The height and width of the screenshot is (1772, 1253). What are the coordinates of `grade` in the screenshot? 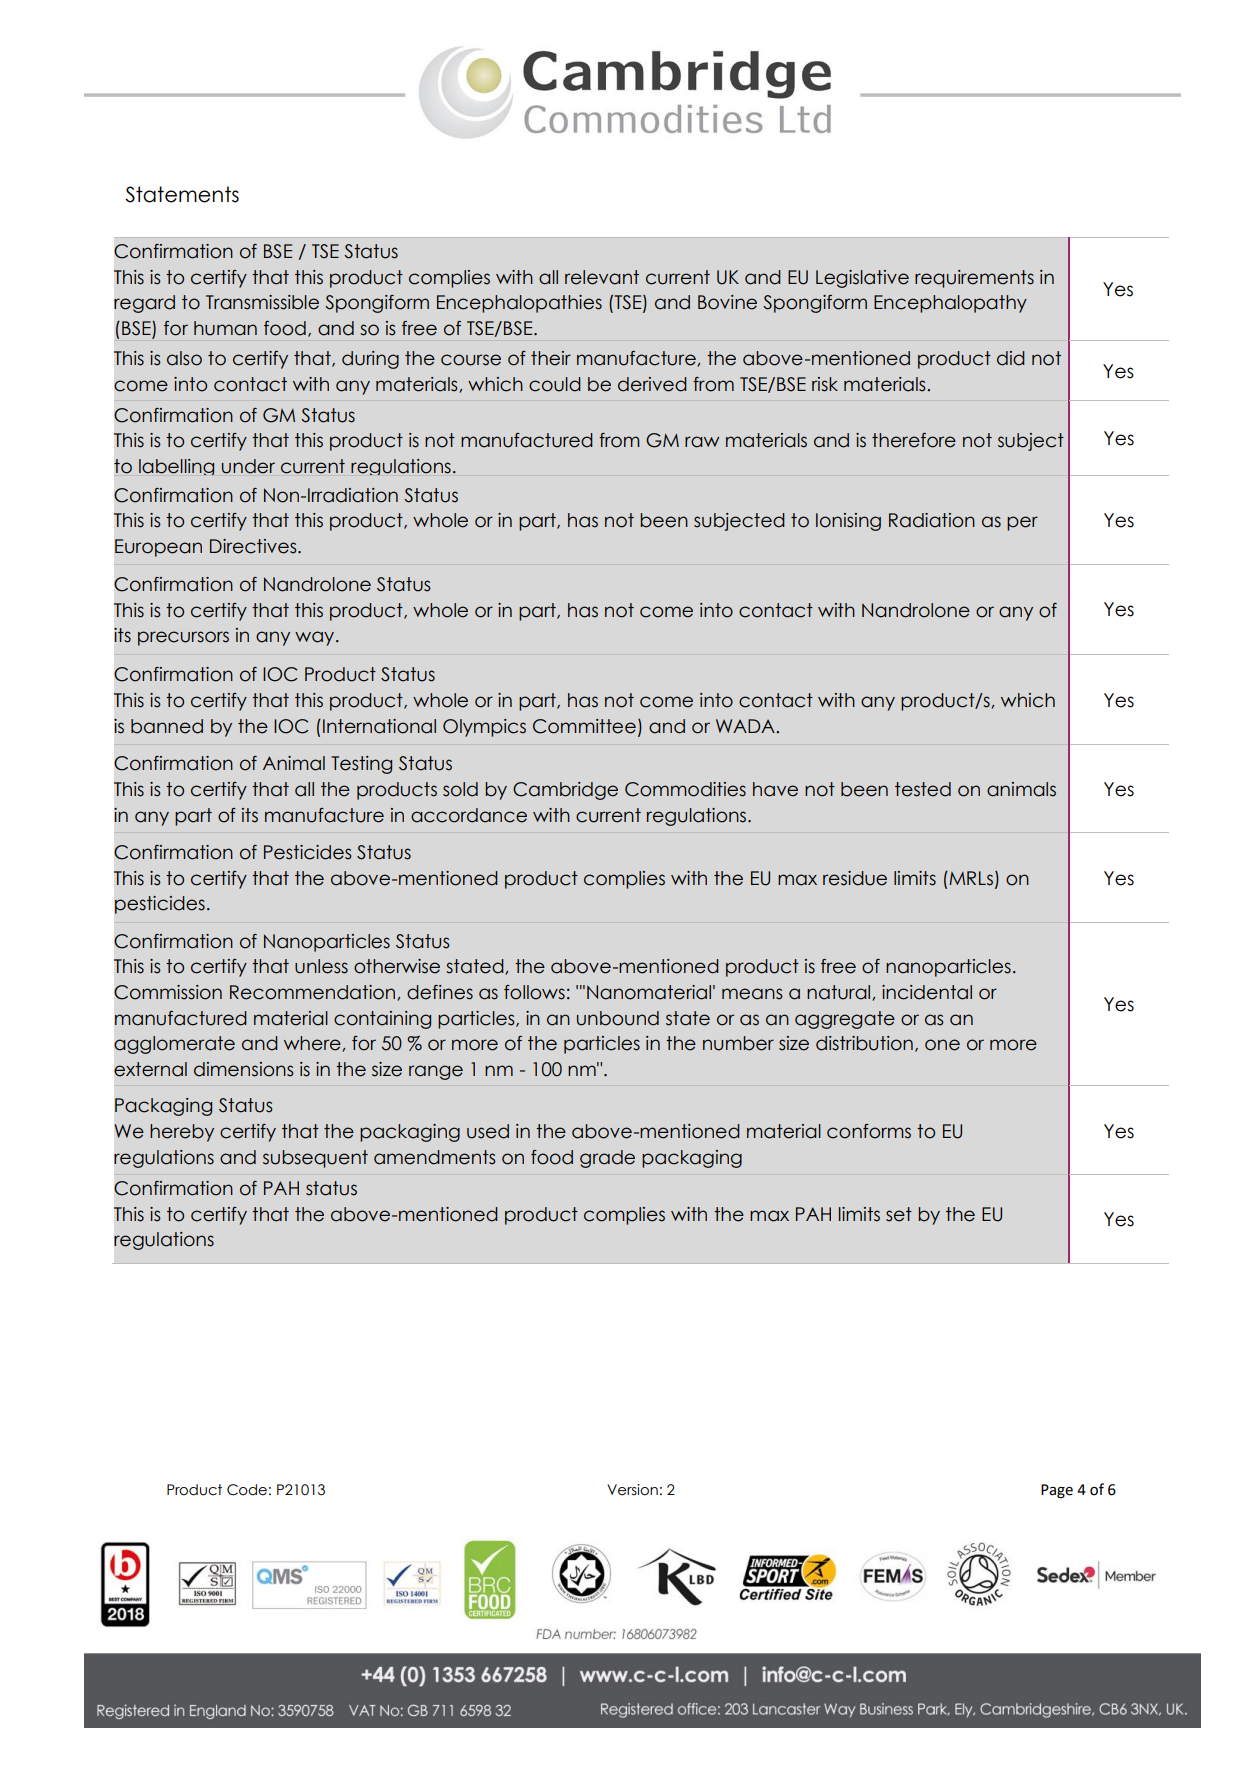 It's located at (607, 1159).
